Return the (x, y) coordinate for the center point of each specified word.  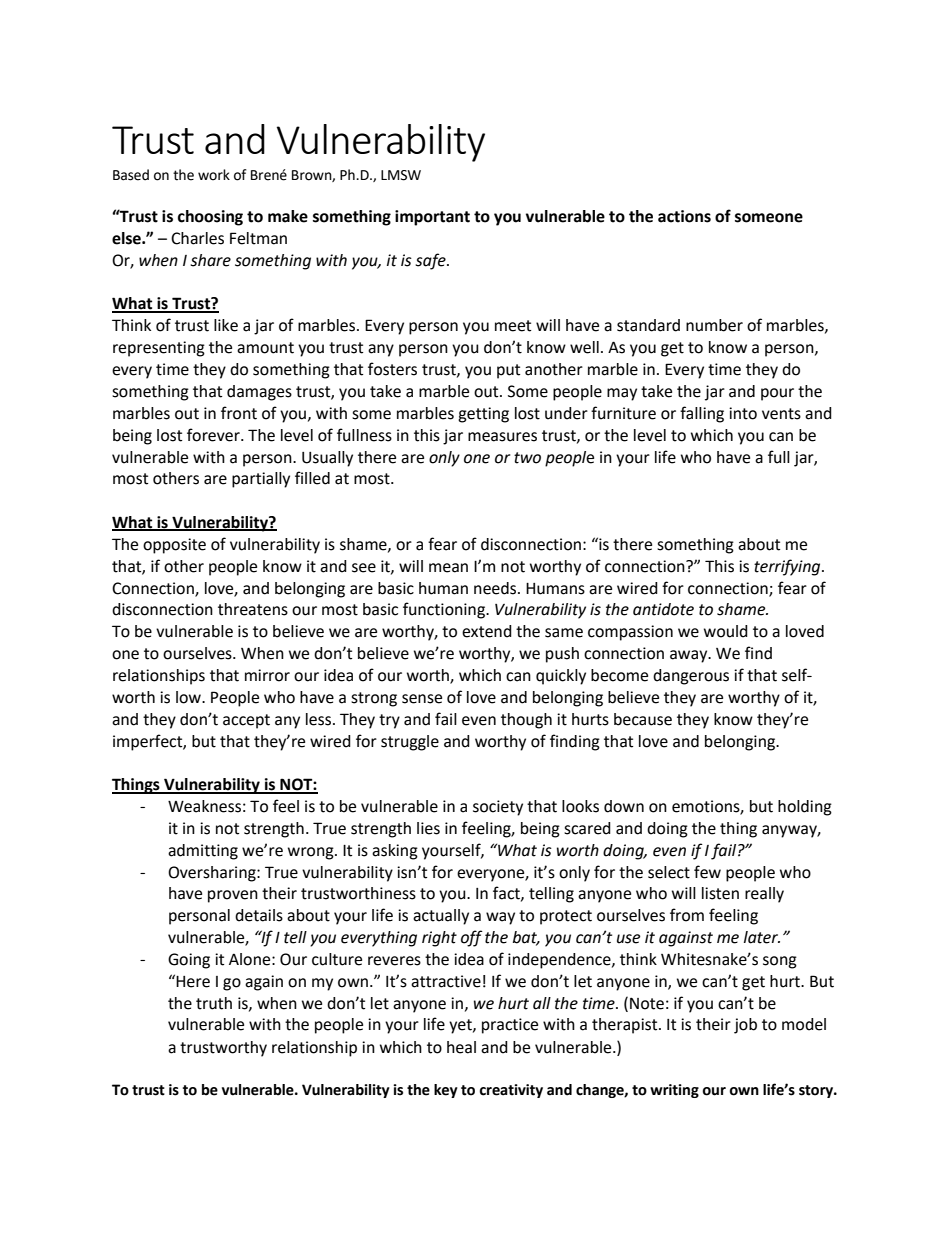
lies (428, 828)
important (432, 218)
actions (684, 216)
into (743, 413)
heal (461, 1047)
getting (483, 415)
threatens (253, 609)
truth (214, 1003)
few (707, 872)
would (726, 631)
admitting (203, 852)
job (745, 1026)
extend (487, 631)
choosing (210, 218)
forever (214, 435)
